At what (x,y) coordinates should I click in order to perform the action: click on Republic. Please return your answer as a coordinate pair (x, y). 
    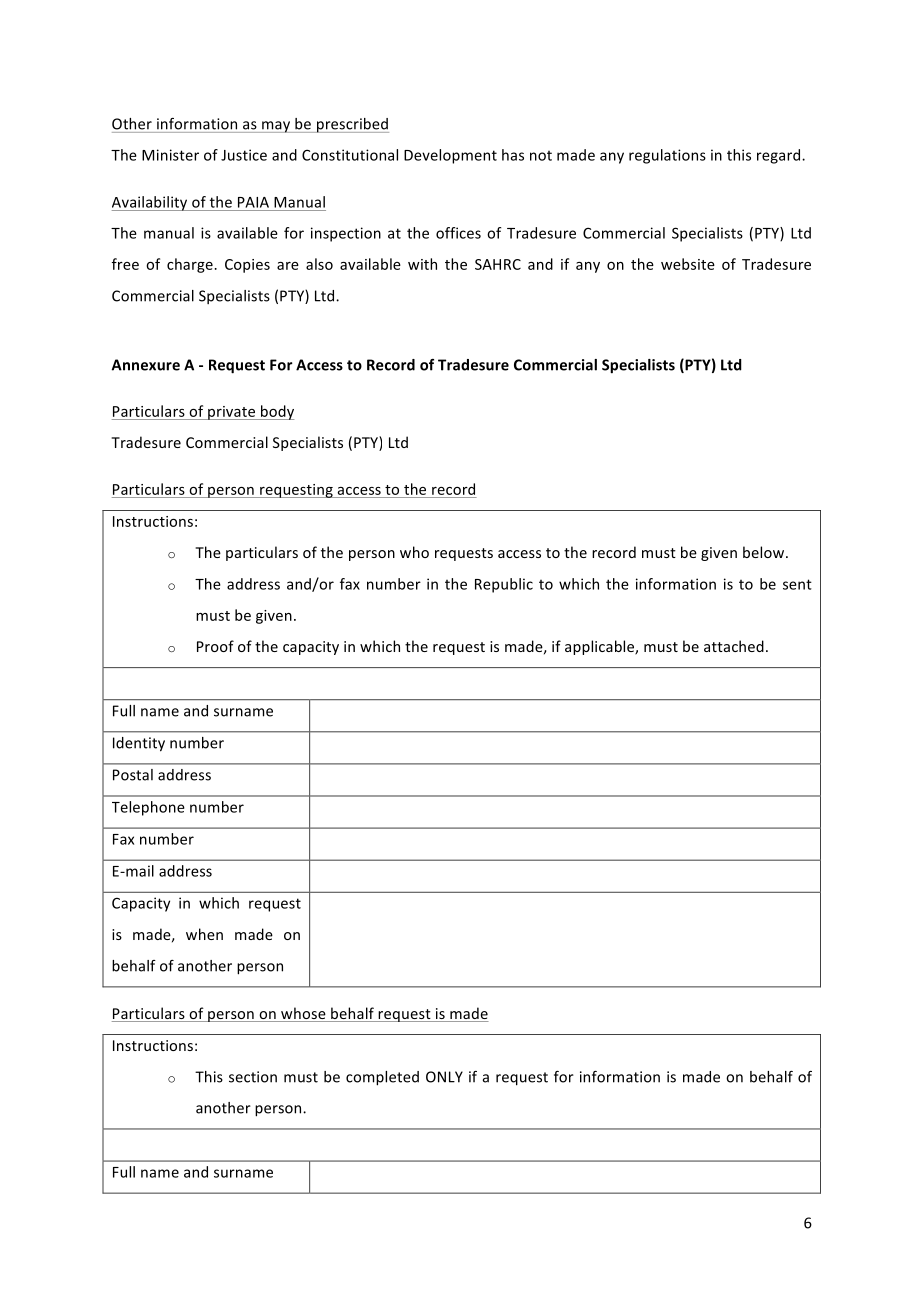
    Looking at the image, I should click on (504, 585).
